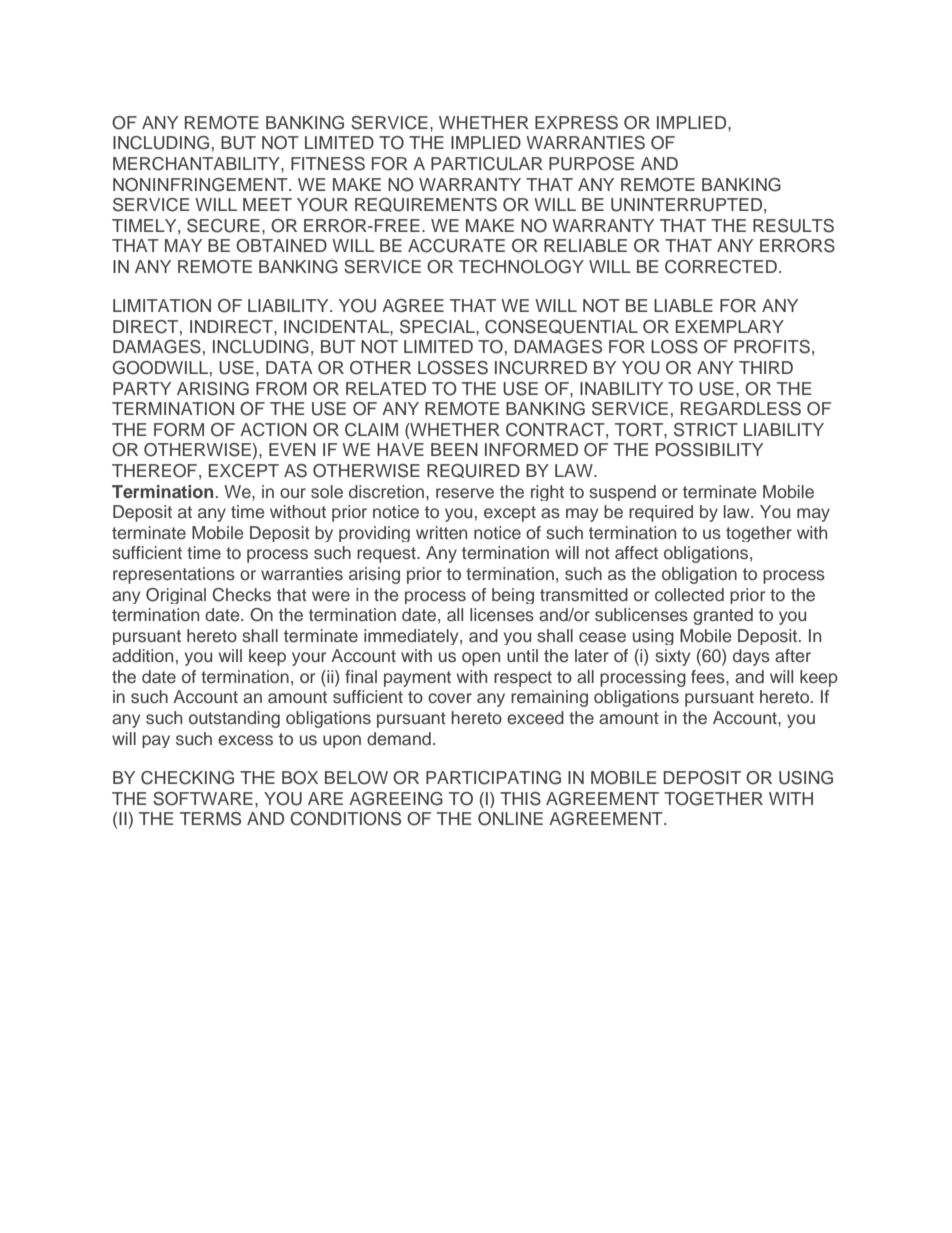 This screenshot has height=1233, width=952. What do you see at coordinates (689, 595) in the screenshot?
I see `collected` at bounding box center [689, 595].
